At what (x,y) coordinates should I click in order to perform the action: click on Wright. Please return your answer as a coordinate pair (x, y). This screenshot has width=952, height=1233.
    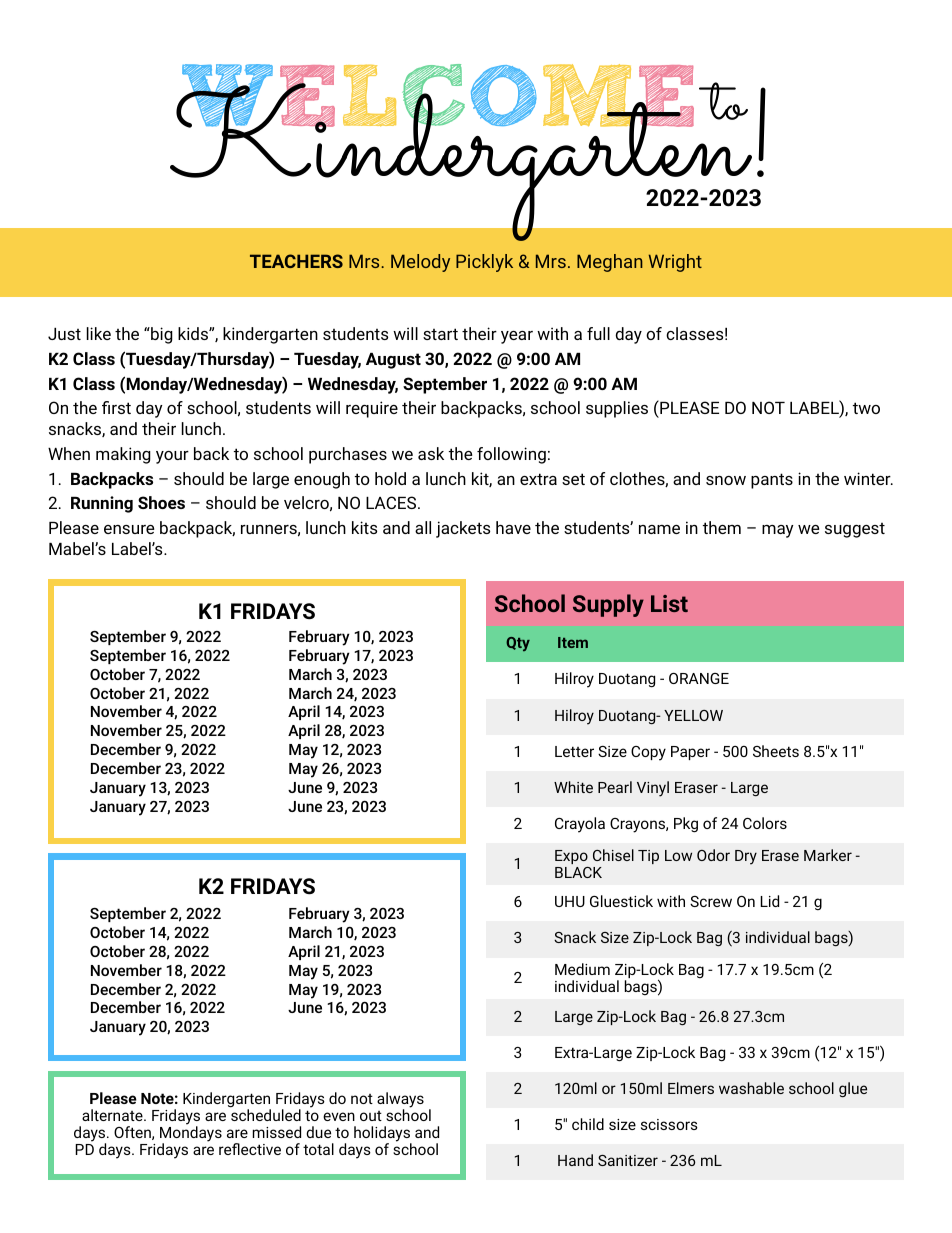
    Looking at the image, I should click on (675, 263).
